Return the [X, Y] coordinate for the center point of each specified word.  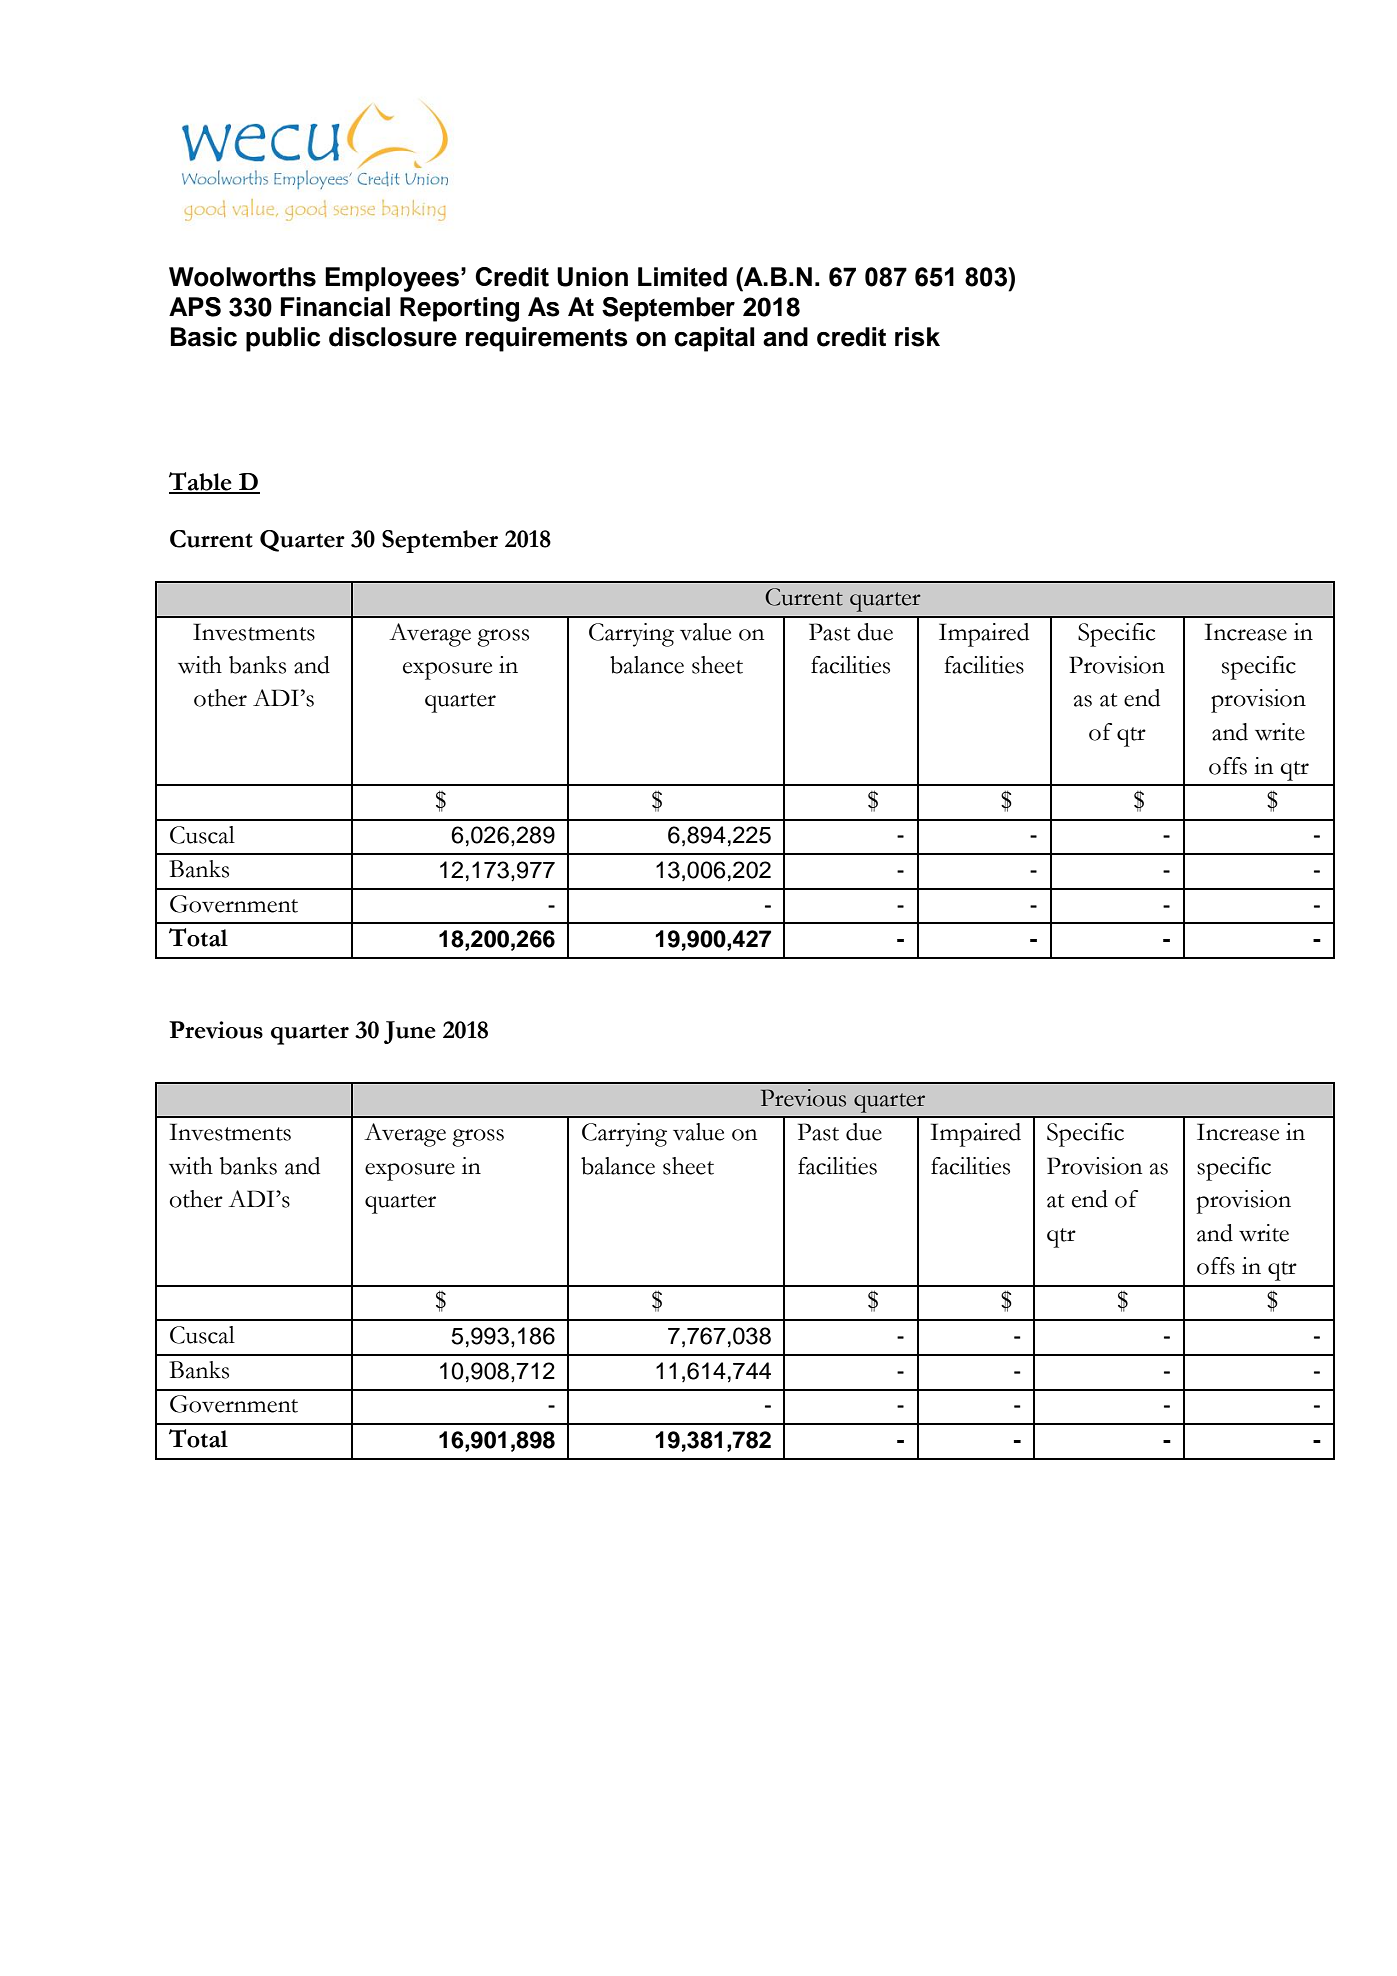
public [283, 339]
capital [714, 339]
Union [592, 277]
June [410, 1032]
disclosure [393, 337]
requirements [547, 339]
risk [917, 337]
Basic [204, 337]
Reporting [459, 309]
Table [201, 482]
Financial [335, 307]
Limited [682, 277]
